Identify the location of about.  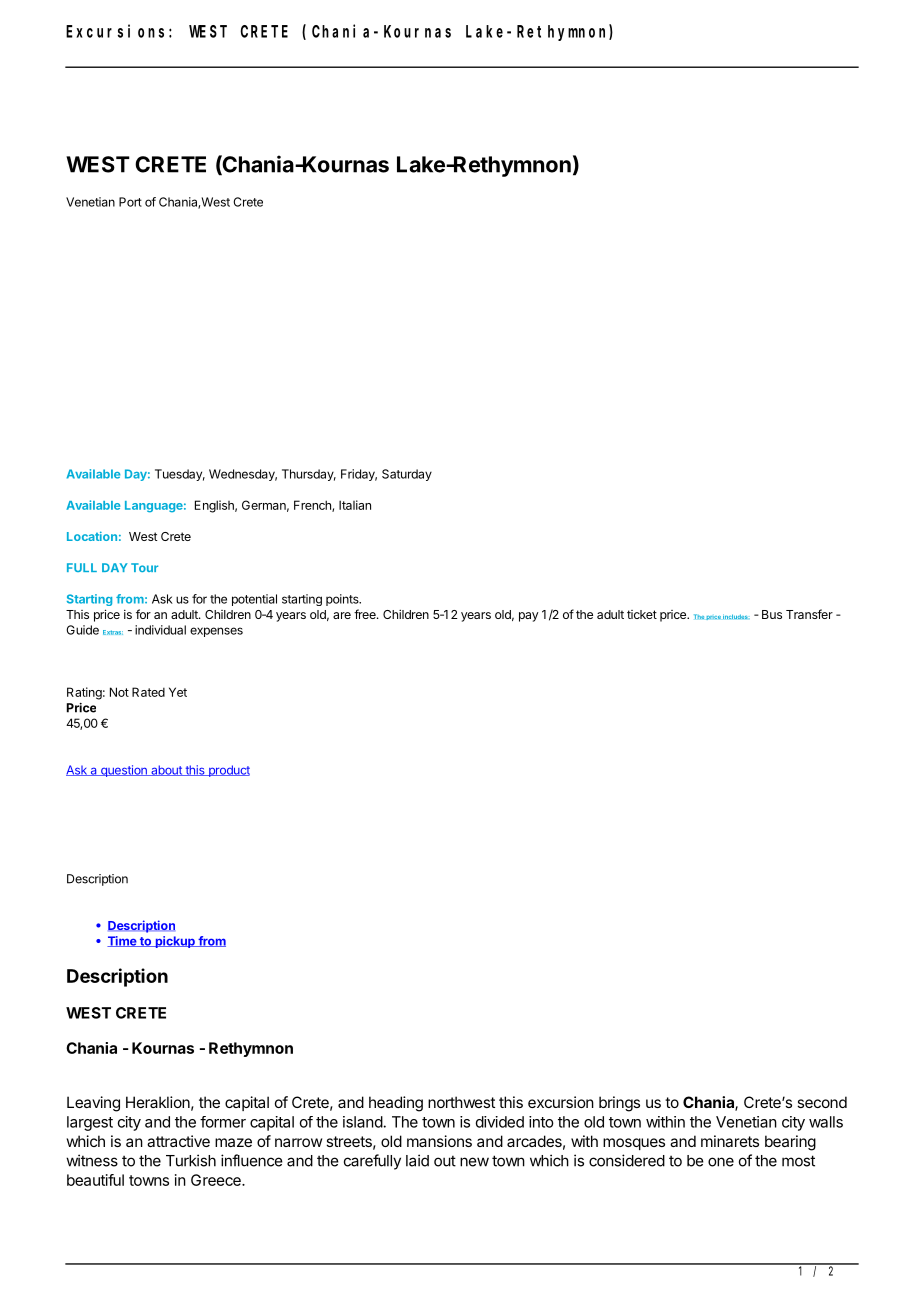
(166, 770).
